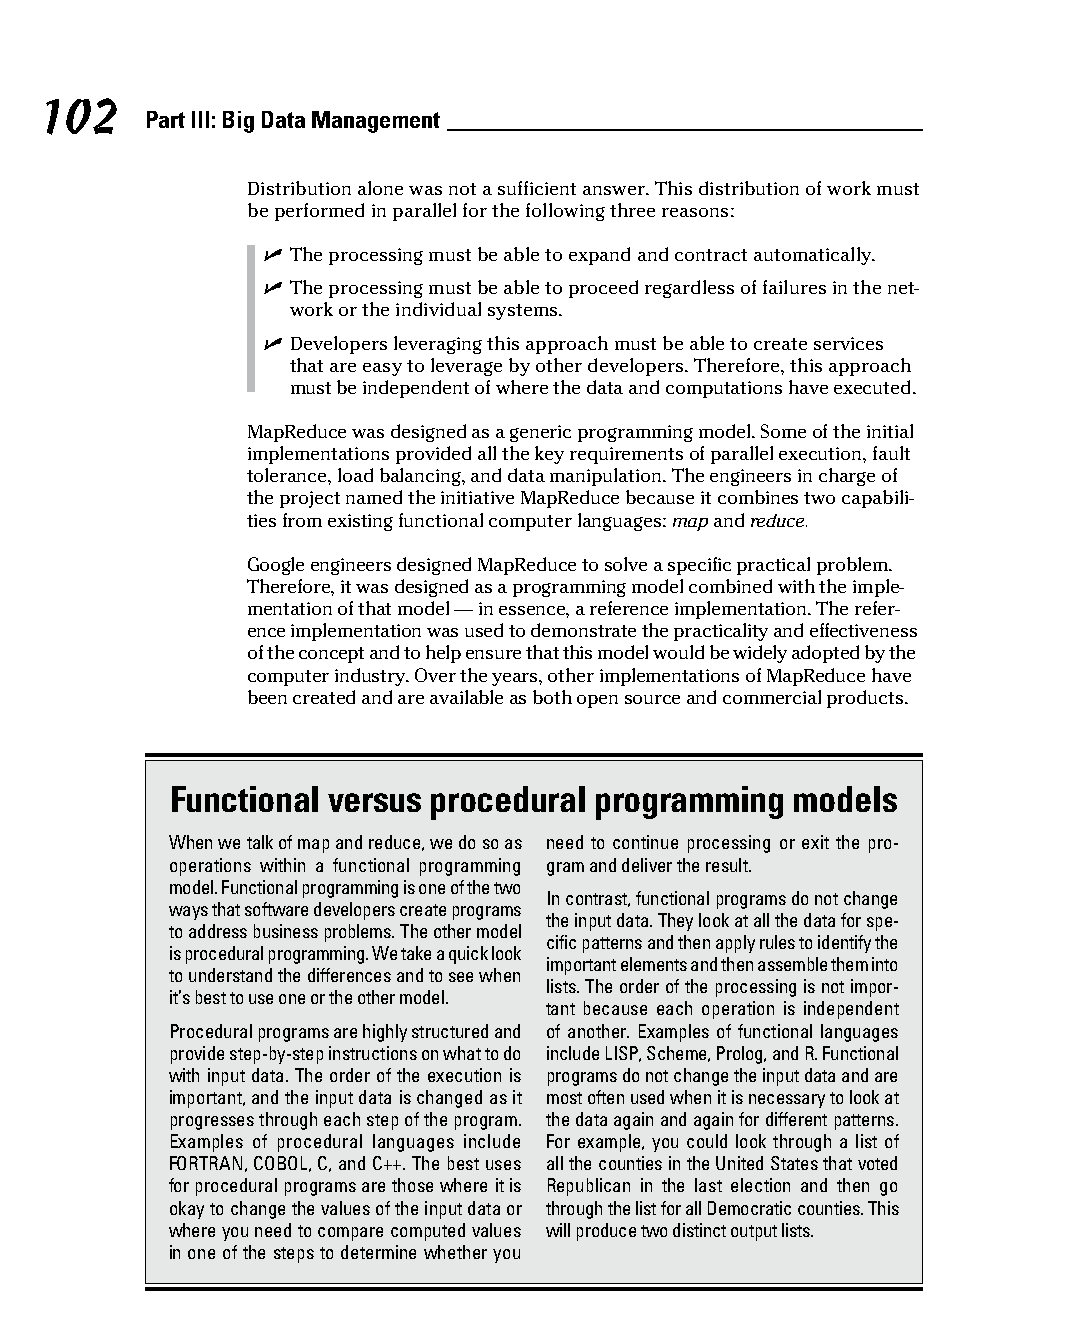  What do you see at coordinates (814, 256) in the screenshot?
I see `automatically` at bounding box center [814, 256].
